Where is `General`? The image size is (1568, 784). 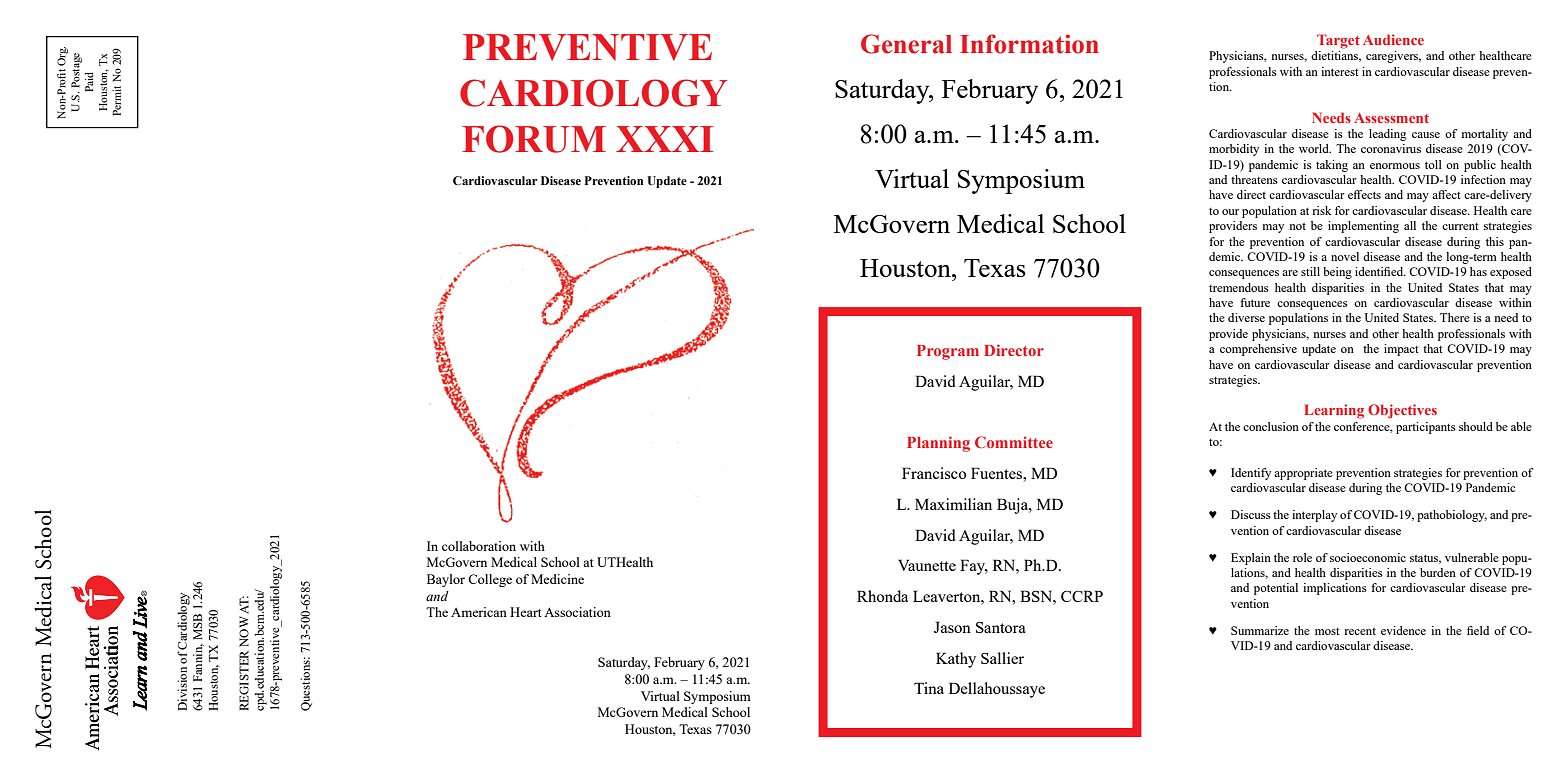 General is located at coordinates (906, 44).
